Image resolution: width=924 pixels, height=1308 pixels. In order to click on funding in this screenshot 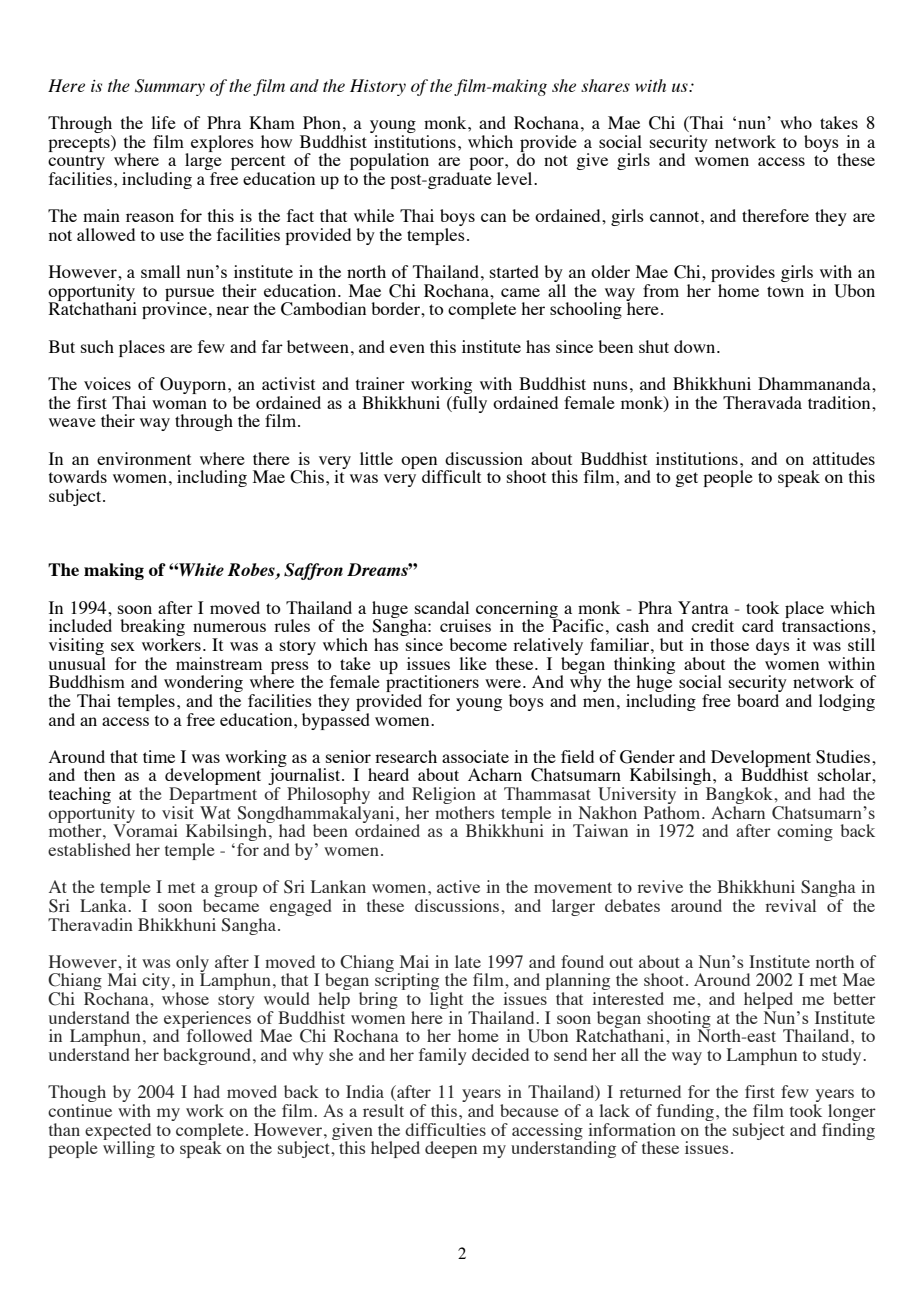, I will do `click(684, 1114)`.
